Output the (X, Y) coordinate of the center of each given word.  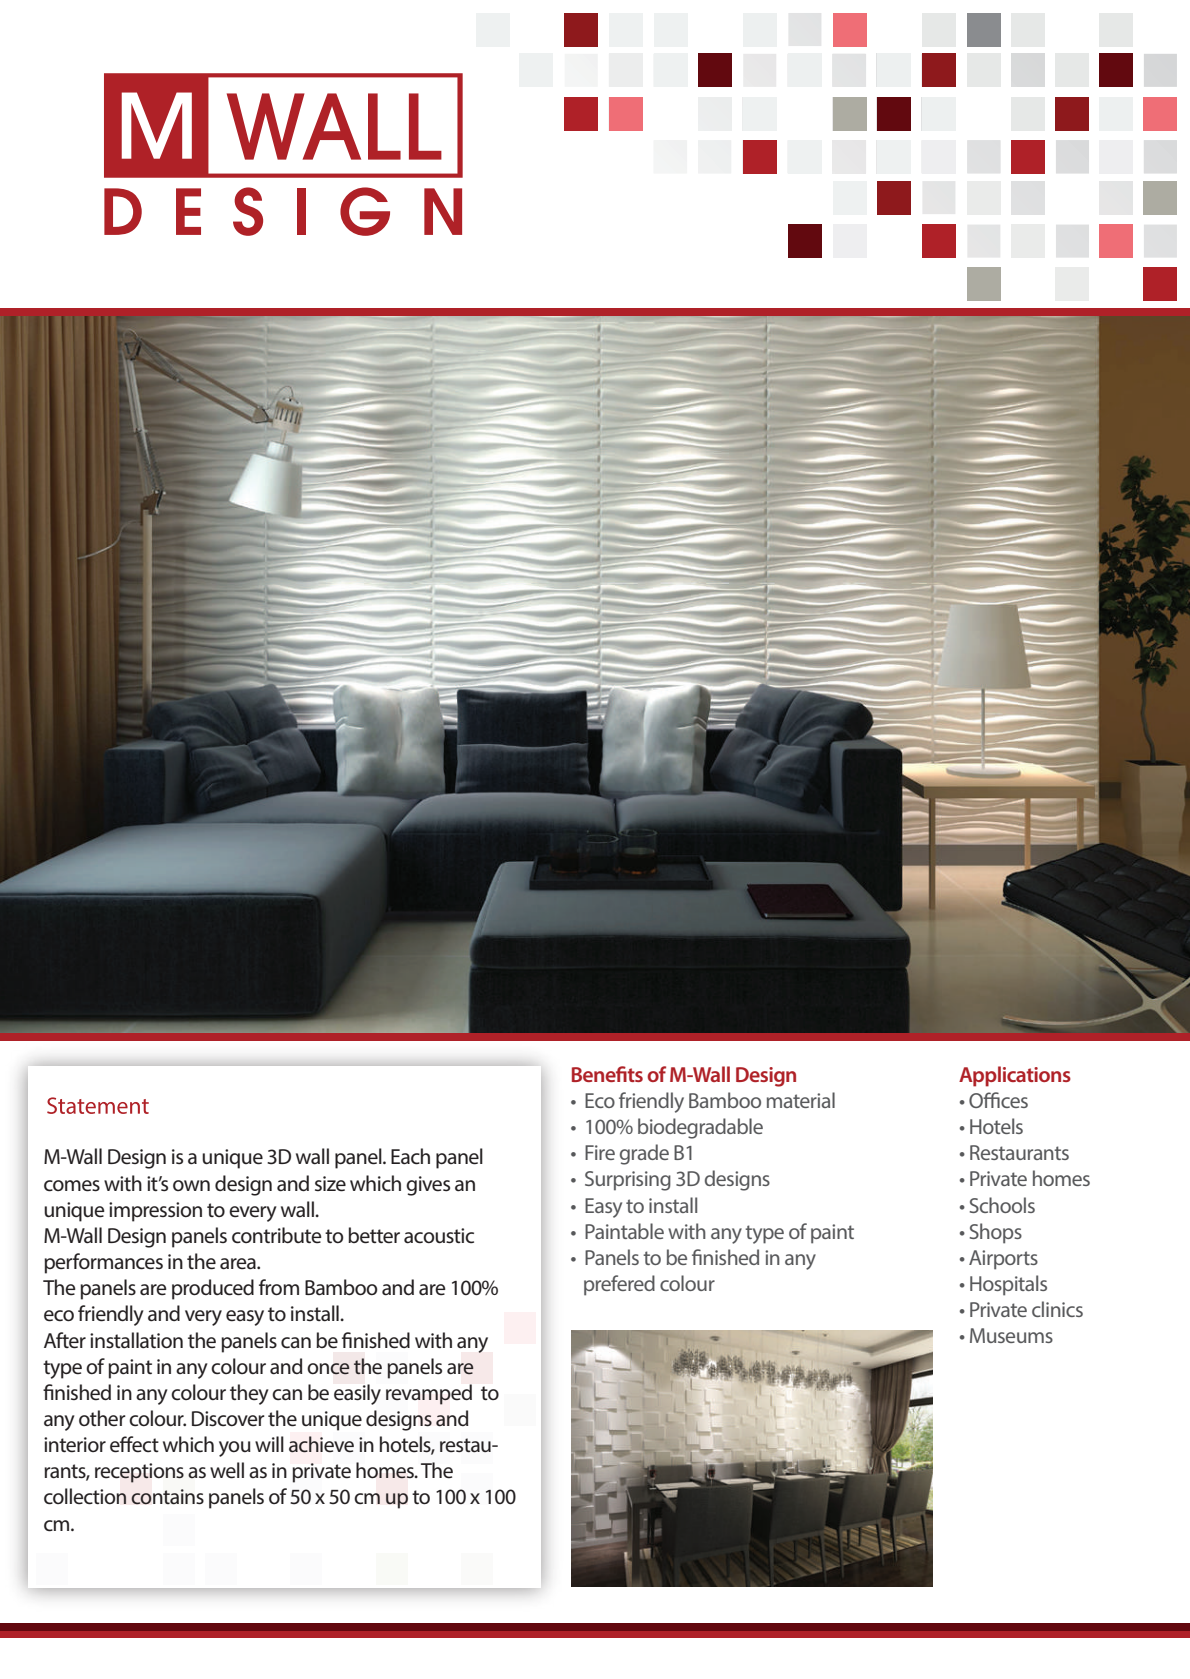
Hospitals (1008, 1285)
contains (167, 1497)
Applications (1015, 1076)
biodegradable (700, 1128)
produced (213, 1289)
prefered (619, 1285)
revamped (429, 1394)
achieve (321, 1444)
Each (410, 1156)
